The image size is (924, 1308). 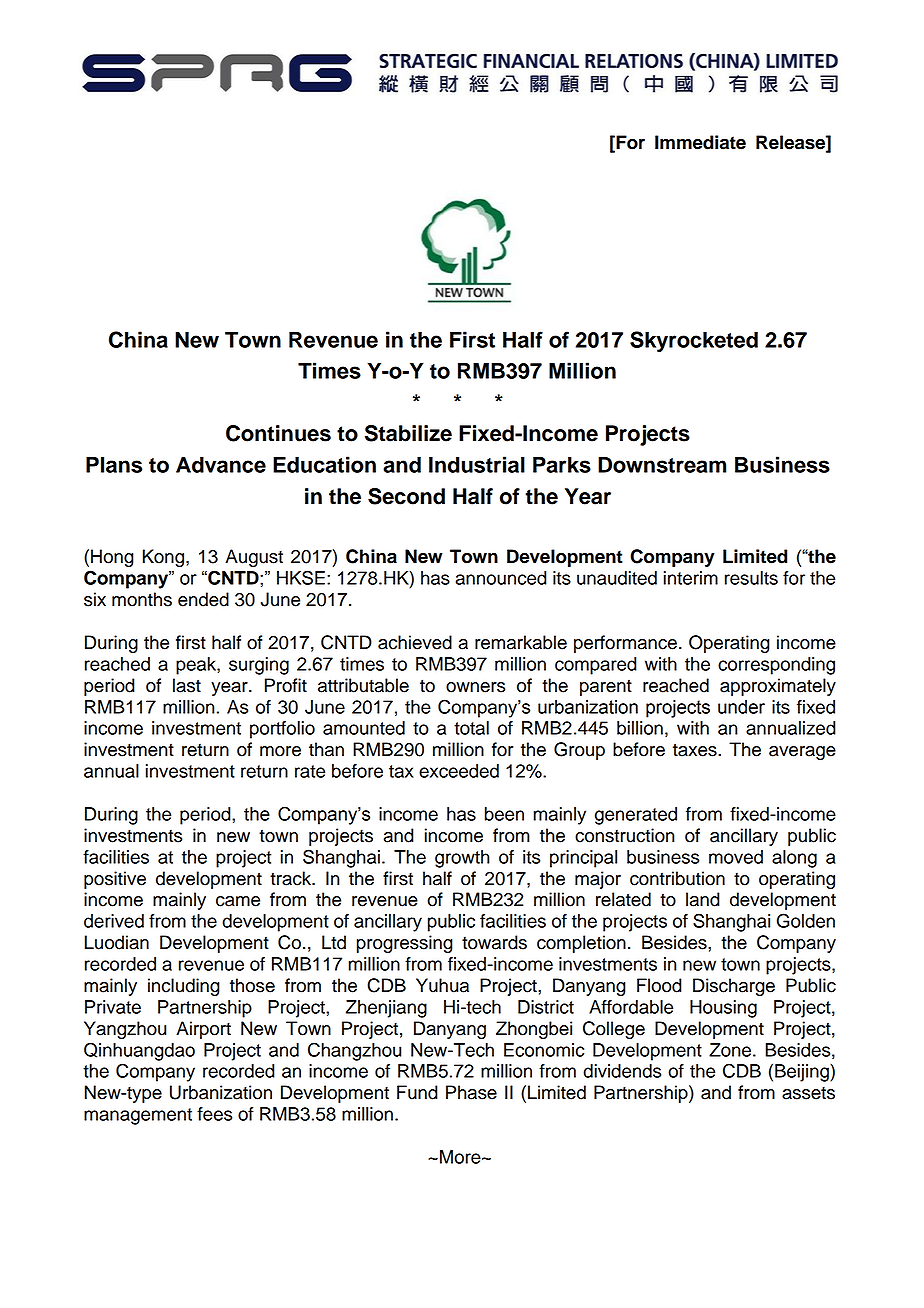 I want to click on fees, so click(x=214, y=1114).
